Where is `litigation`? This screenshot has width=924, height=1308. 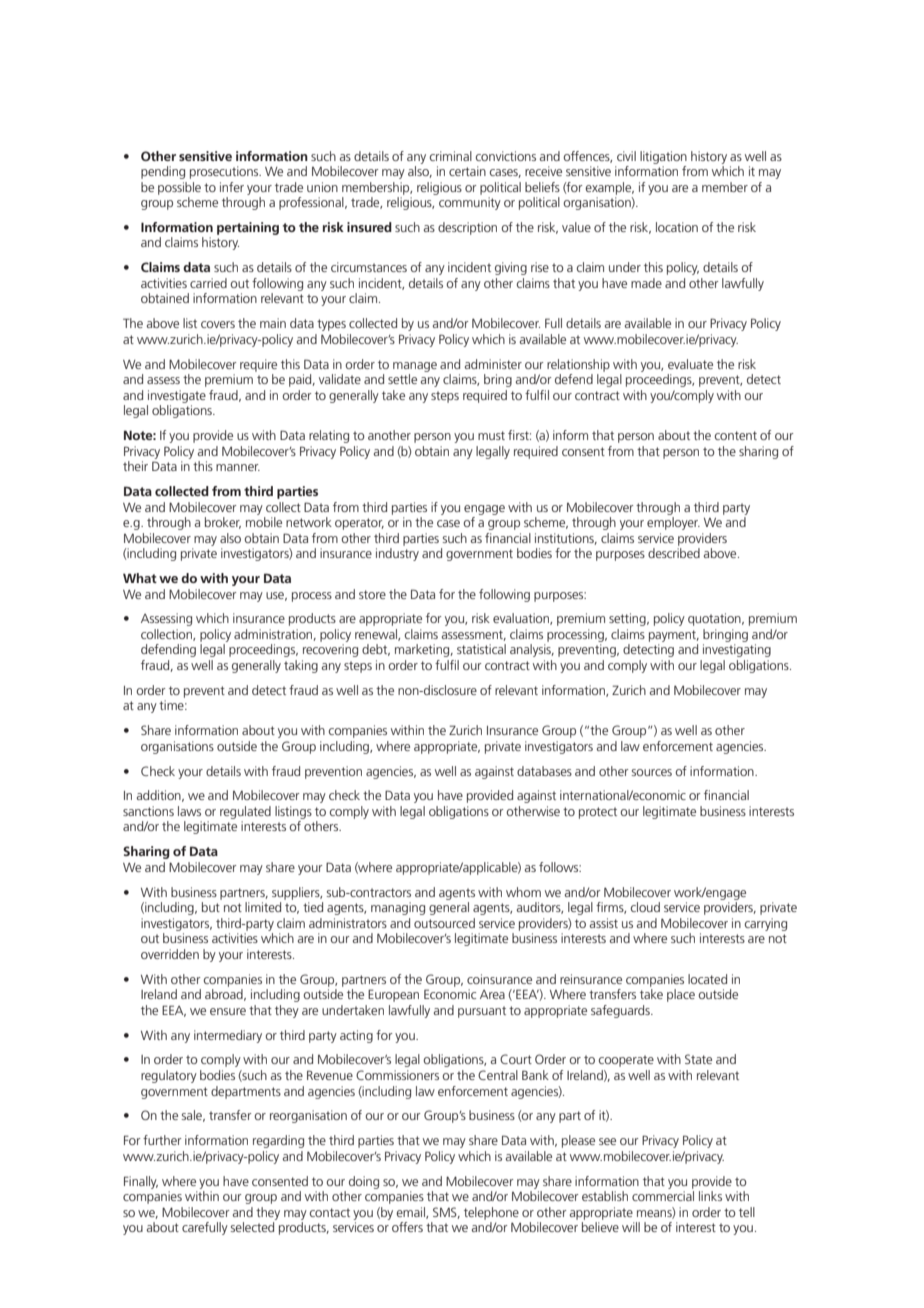
litigation is located at coordinates (663, 157).
